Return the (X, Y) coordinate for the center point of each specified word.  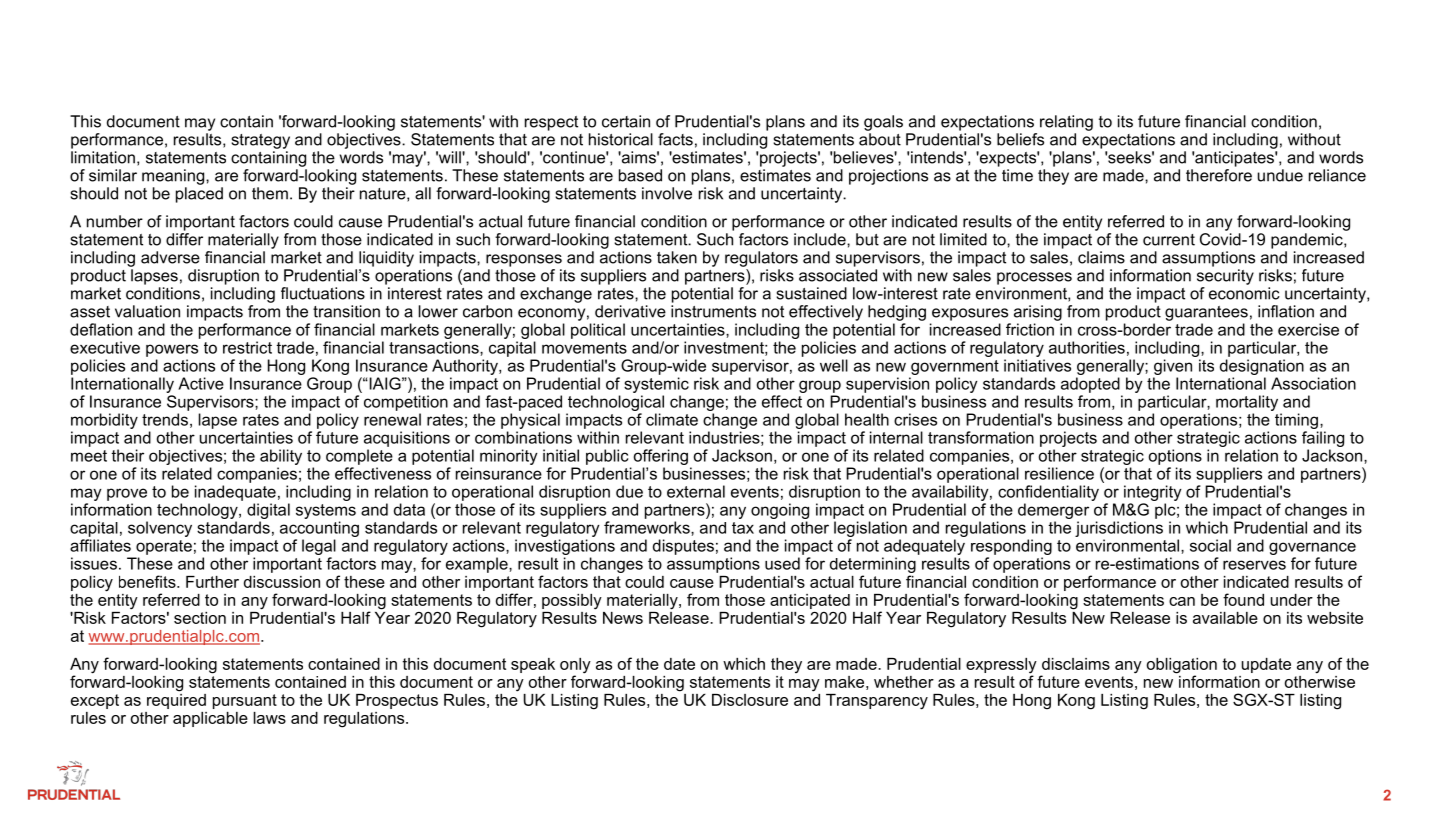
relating (1066, 123)
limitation (103, 157)
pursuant (245, 701)
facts (675, 139)
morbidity (104, 421)
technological (616, 403)
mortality (1247, 403)
